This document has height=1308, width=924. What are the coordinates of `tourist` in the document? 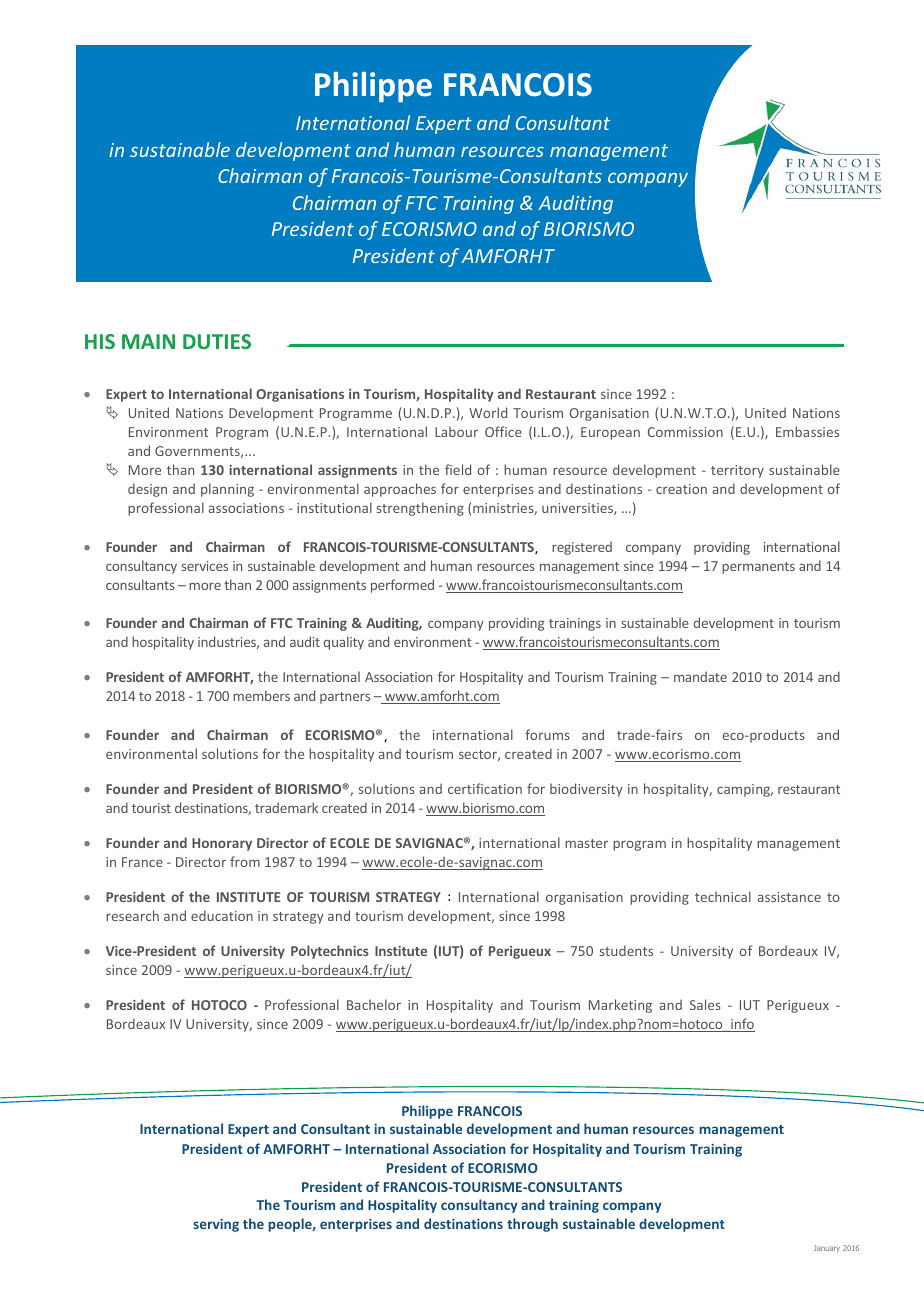 It's located at (151, 808).
